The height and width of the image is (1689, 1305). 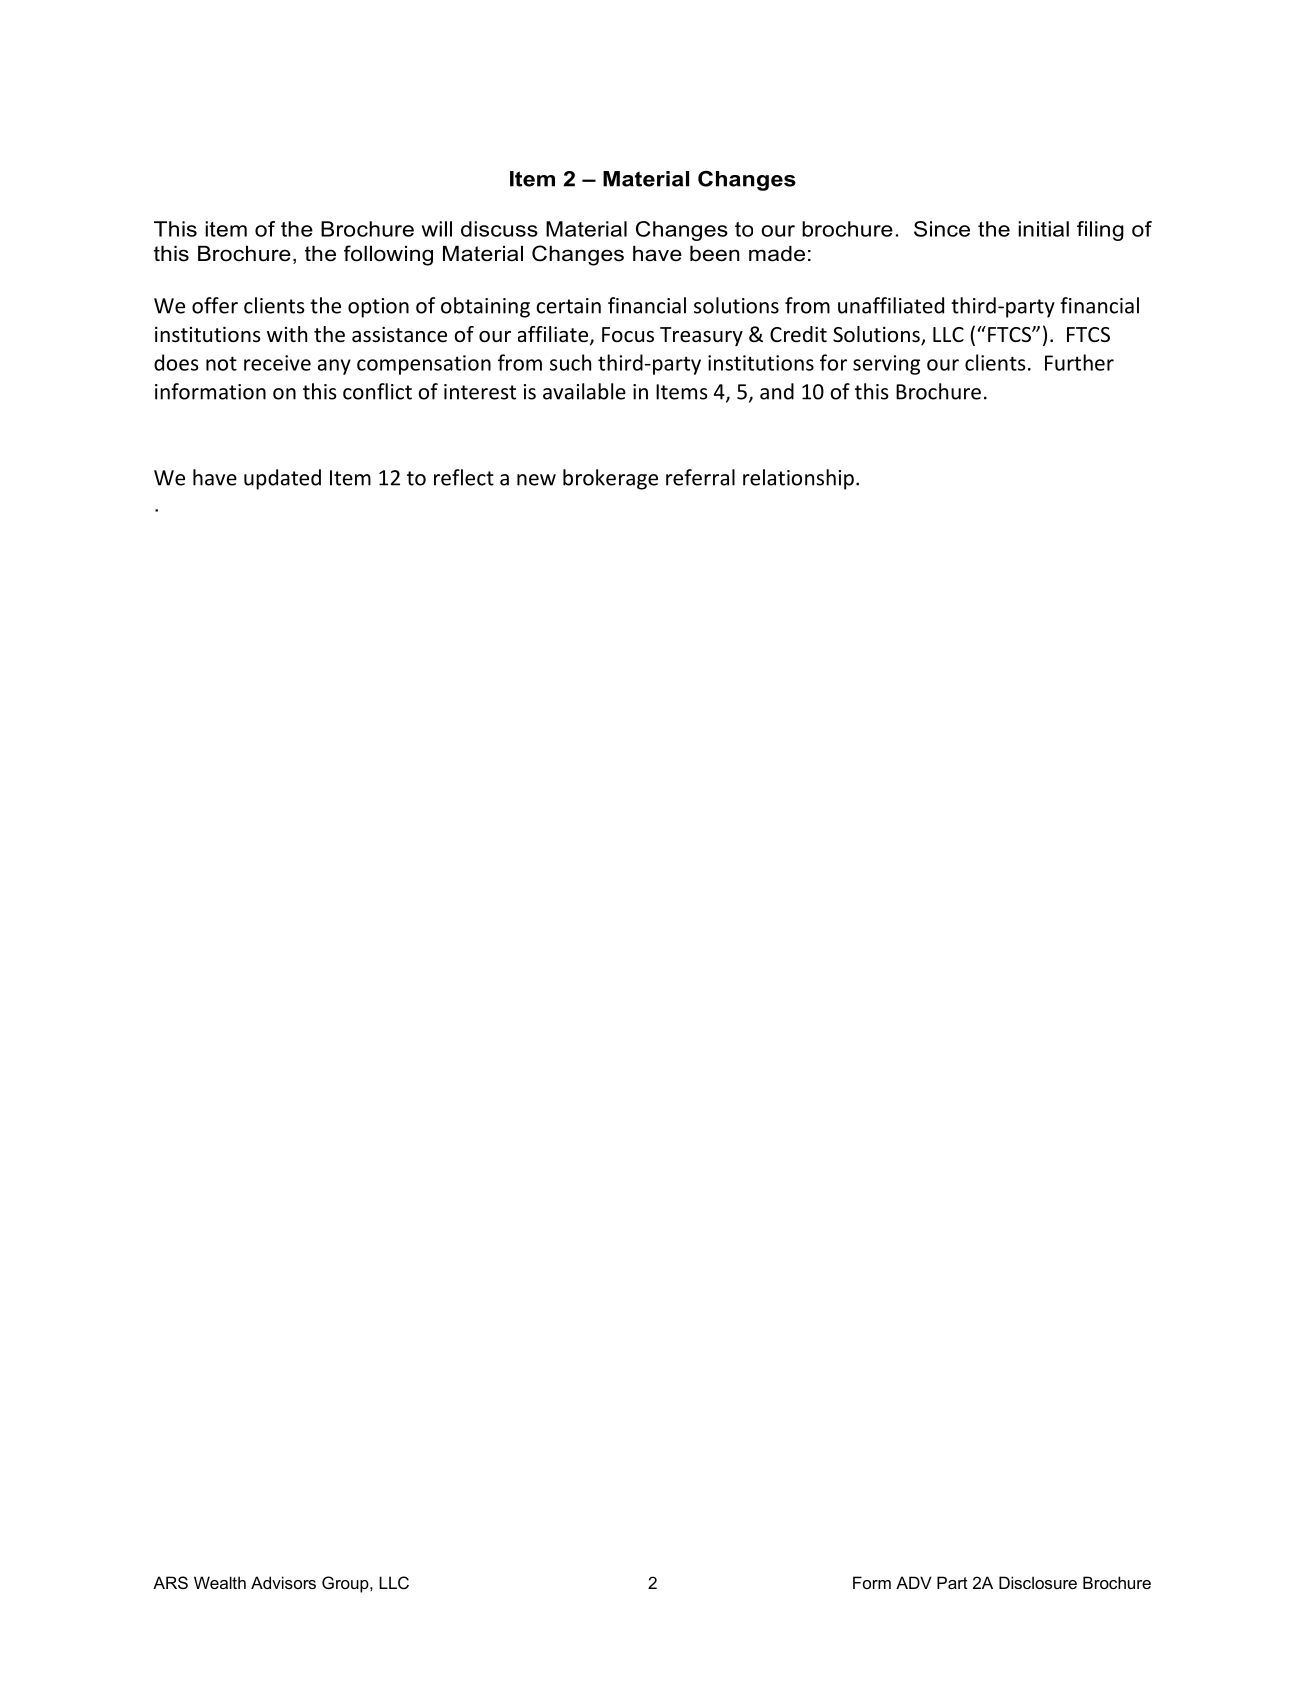 I want to click on Since, so click(x=942, y=229).
